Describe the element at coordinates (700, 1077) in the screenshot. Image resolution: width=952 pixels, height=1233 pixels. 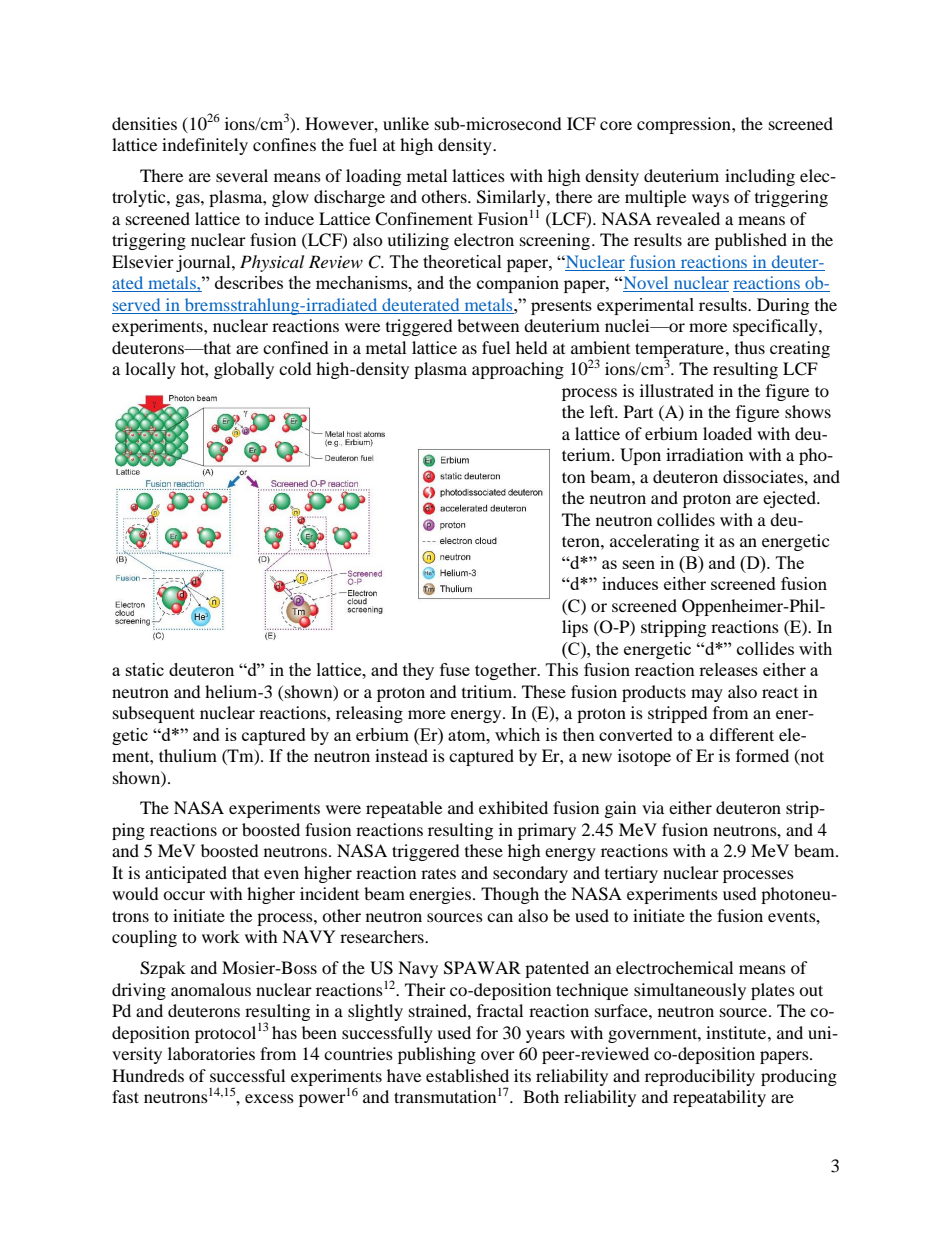
I see `reproducibility` at that location.
